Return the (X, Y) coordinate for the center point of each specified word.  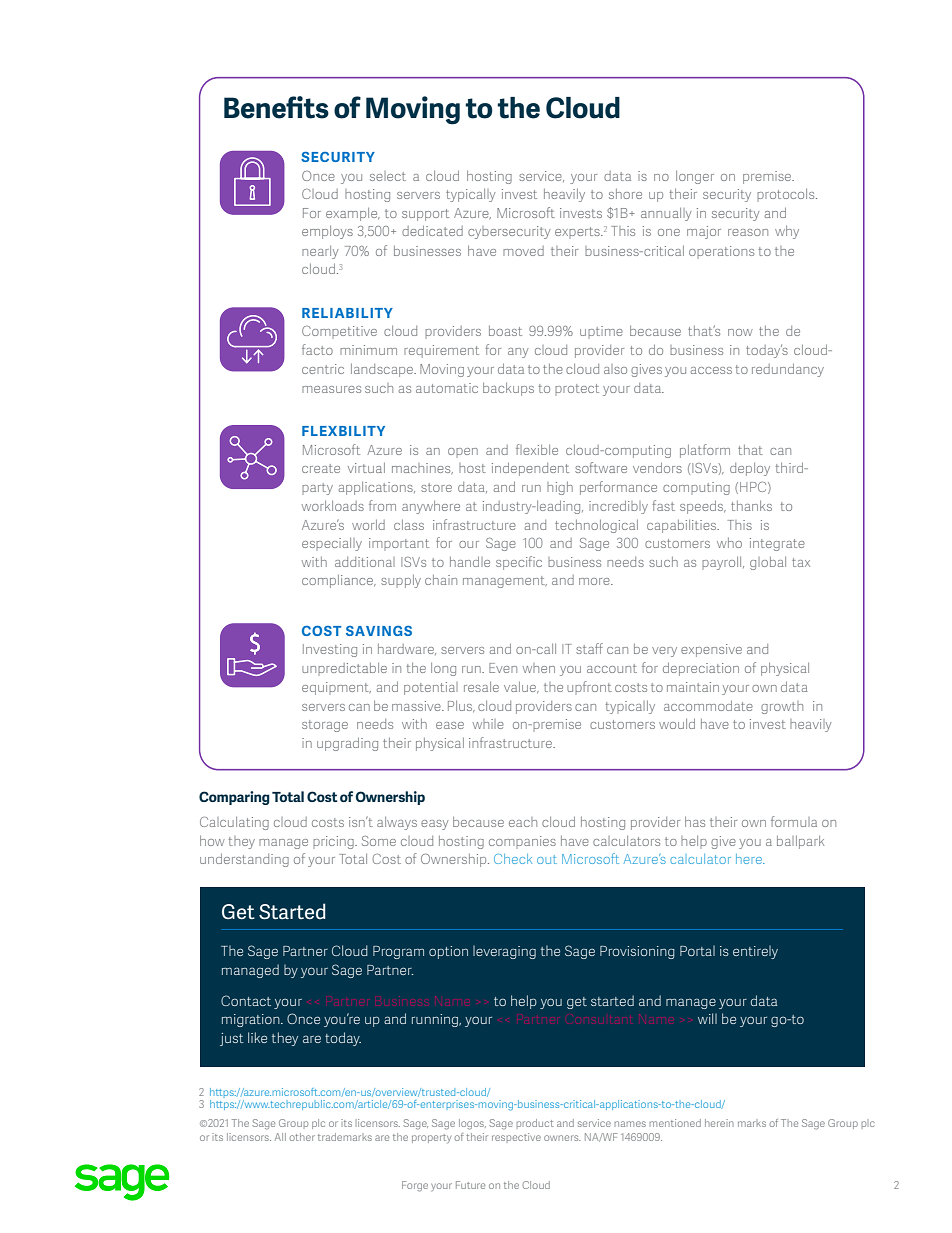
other (302, 1137)
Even (503, 668)
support (425, 215)
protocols (787, 195)
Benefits (276, 107)
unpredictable (344, 669)
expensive (711, 650)
